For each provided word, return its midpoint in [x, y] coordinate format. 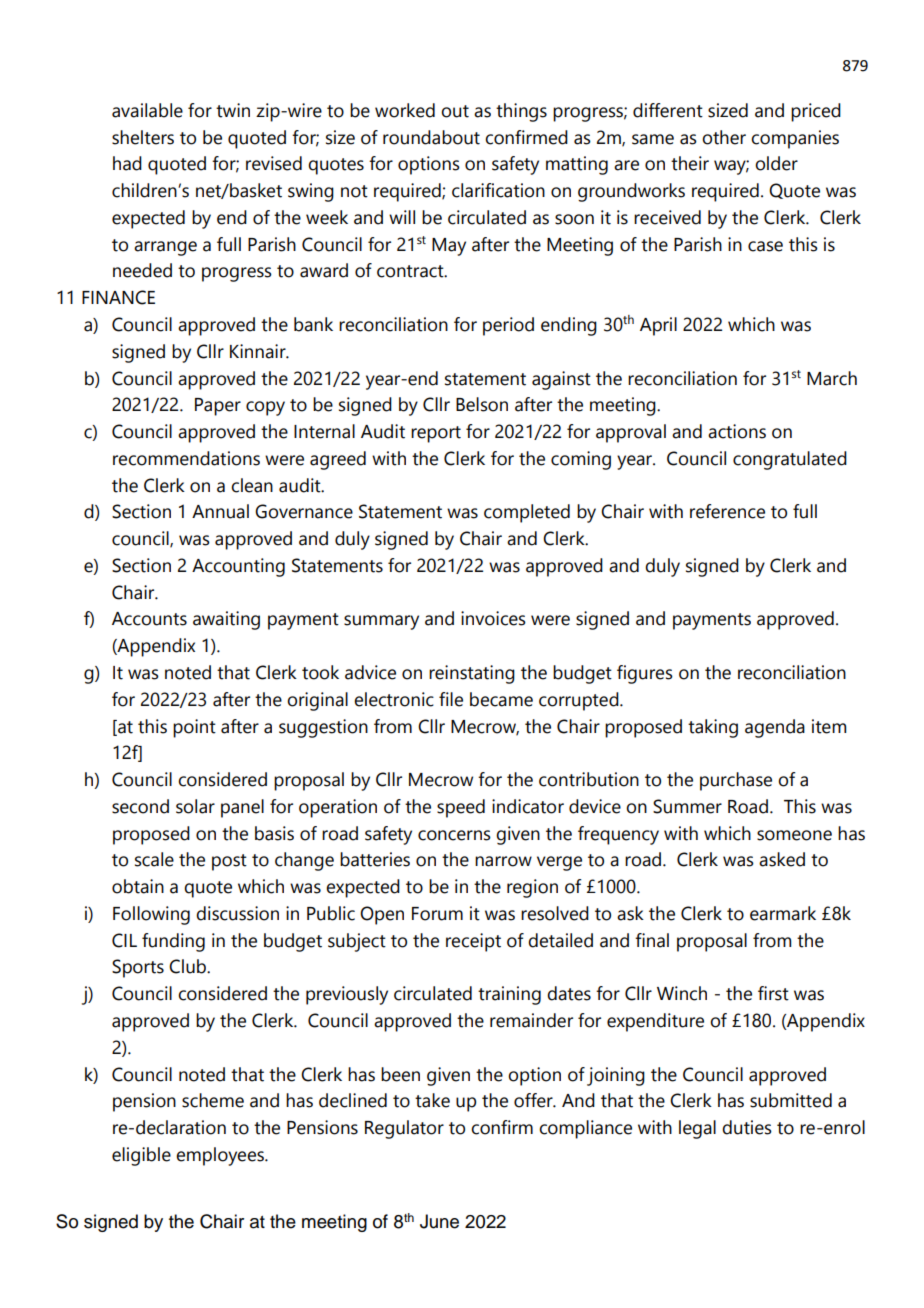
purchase [736, 781]
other [724, 137]
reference [727, 511]
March [832, 378]
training [509, 995]
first [773, 993]
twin [233, 110]
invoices [493, 618]
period [508, 326]
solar [195, 806]
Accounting [238, 567]
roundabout [431, 137]
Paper [218, 407]
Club [188, 966]
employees [221, 1156]
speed [461, 808]
